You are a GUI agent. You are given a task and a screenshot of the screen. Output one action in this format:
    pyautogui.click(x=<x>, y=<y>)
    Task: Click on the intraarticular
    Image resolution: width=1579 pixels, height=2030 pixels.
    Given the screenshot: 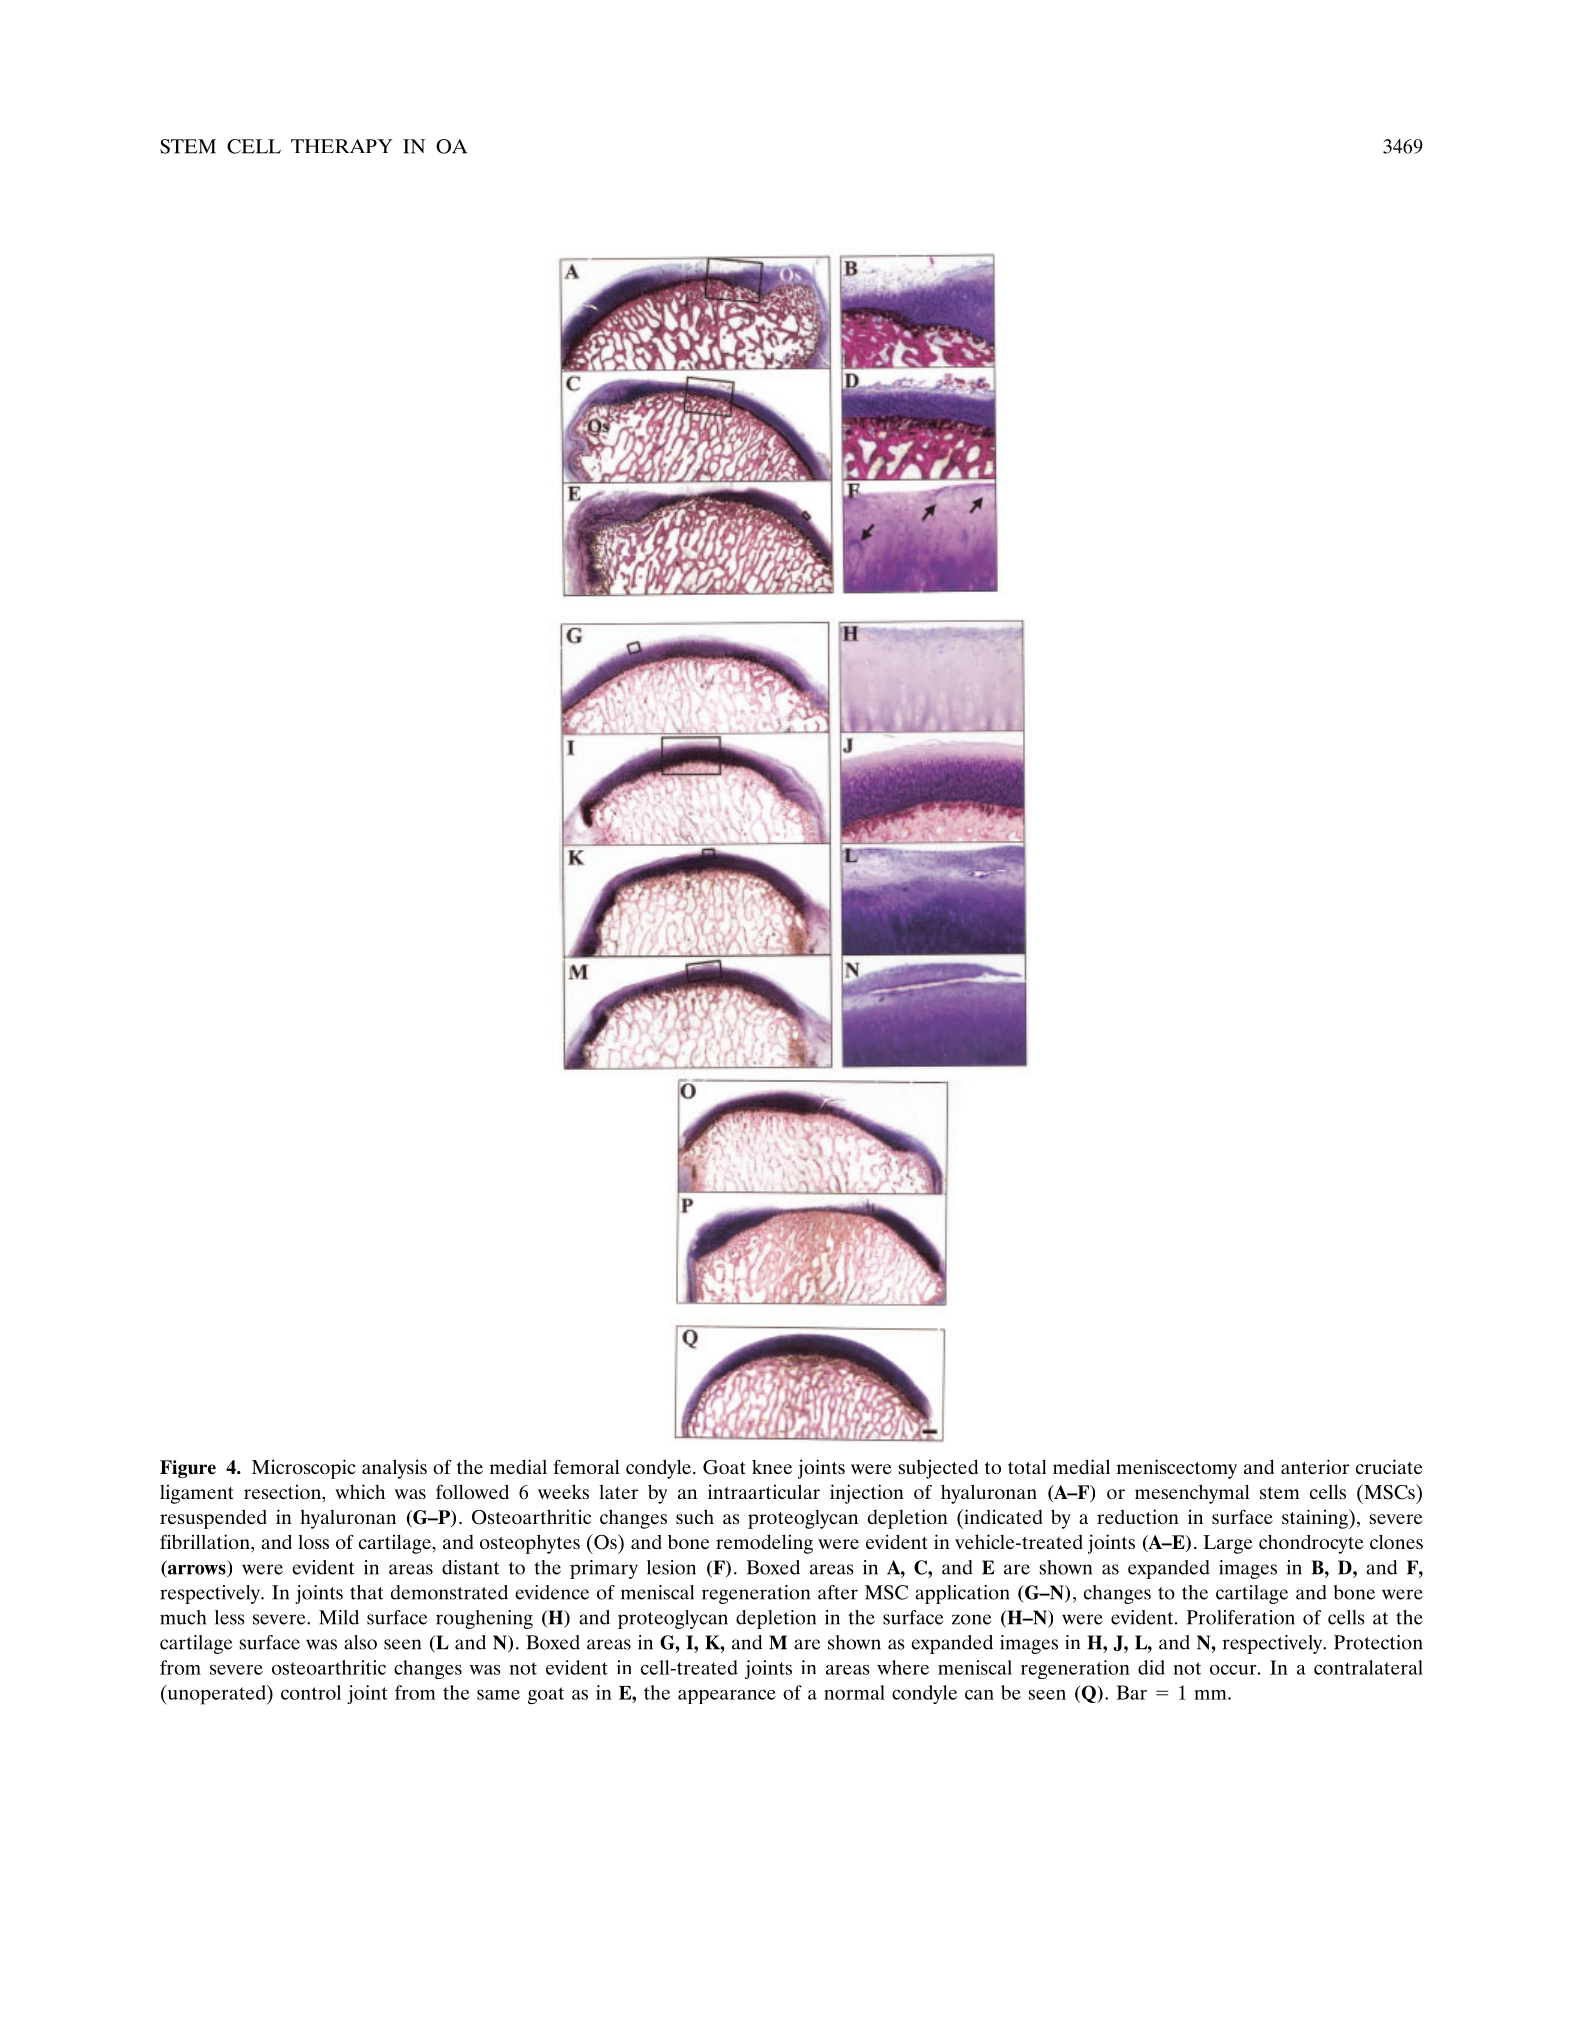 What is the action you would take?
    pyautogui.click(x=764, y=1491)
